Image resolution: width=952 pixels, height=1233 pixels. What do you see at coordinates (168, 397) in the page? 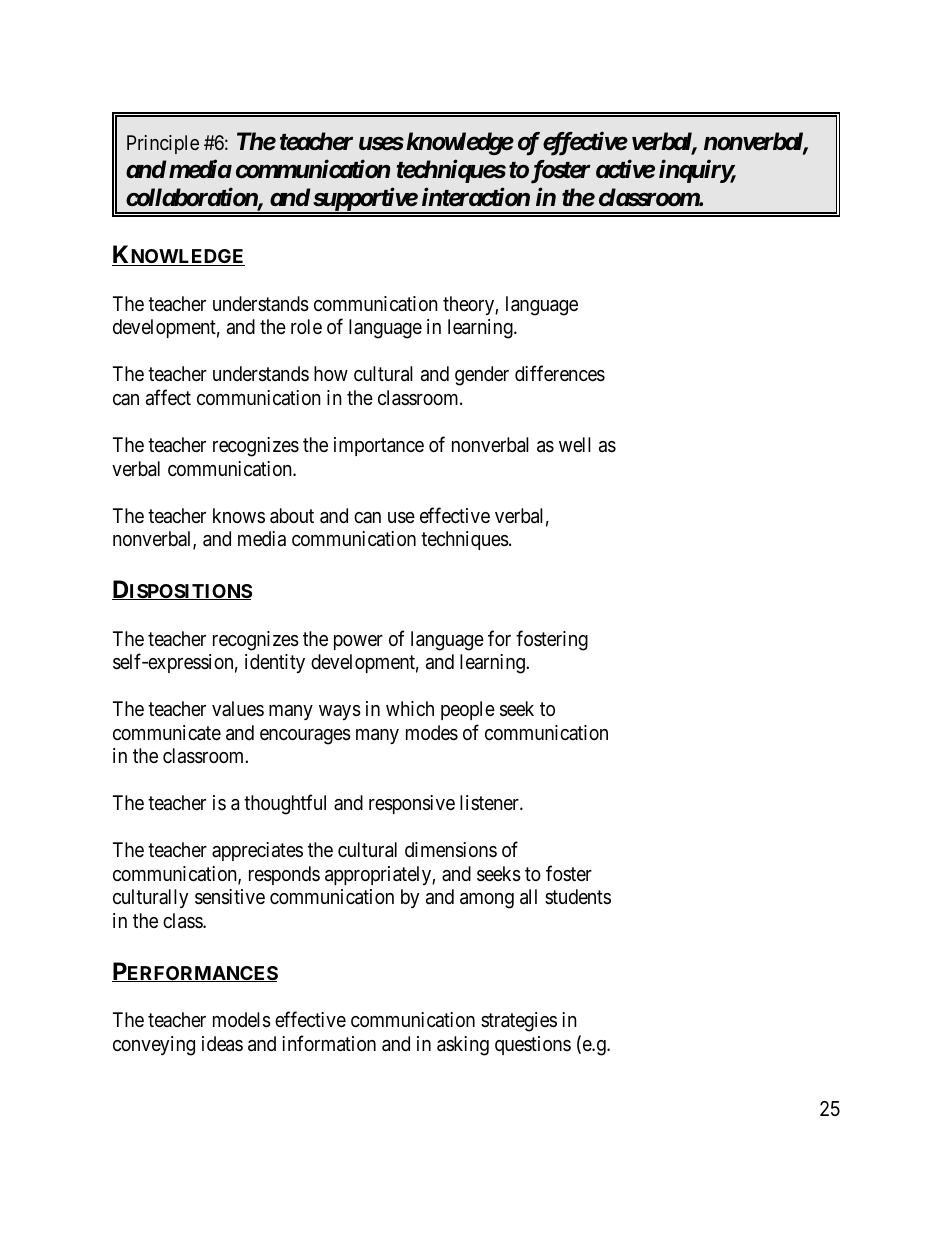
I see `affect` at bounding box center [168, 397].
